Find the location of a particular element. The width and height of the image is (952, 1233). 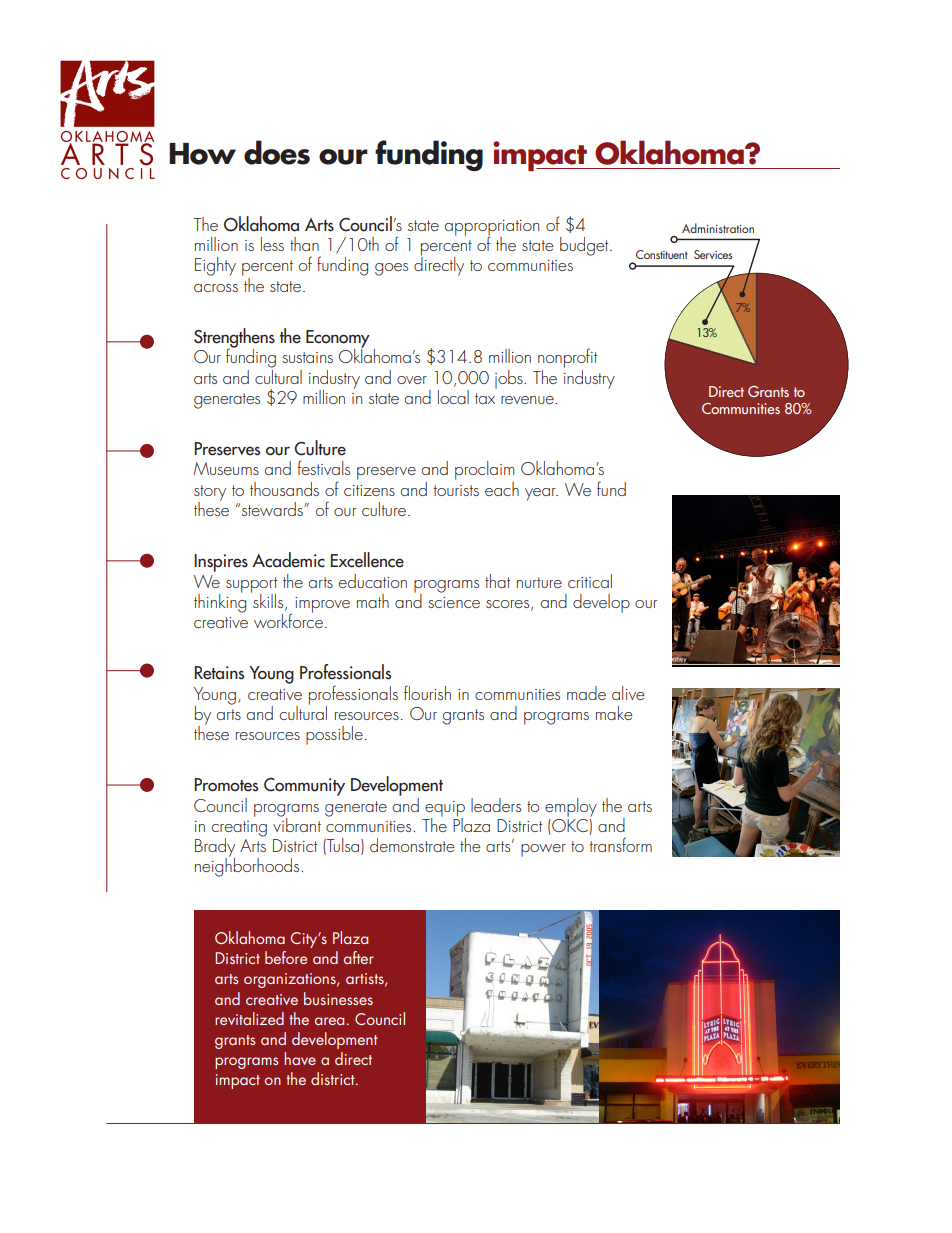

Administration is located at coordinates (718, 228).
